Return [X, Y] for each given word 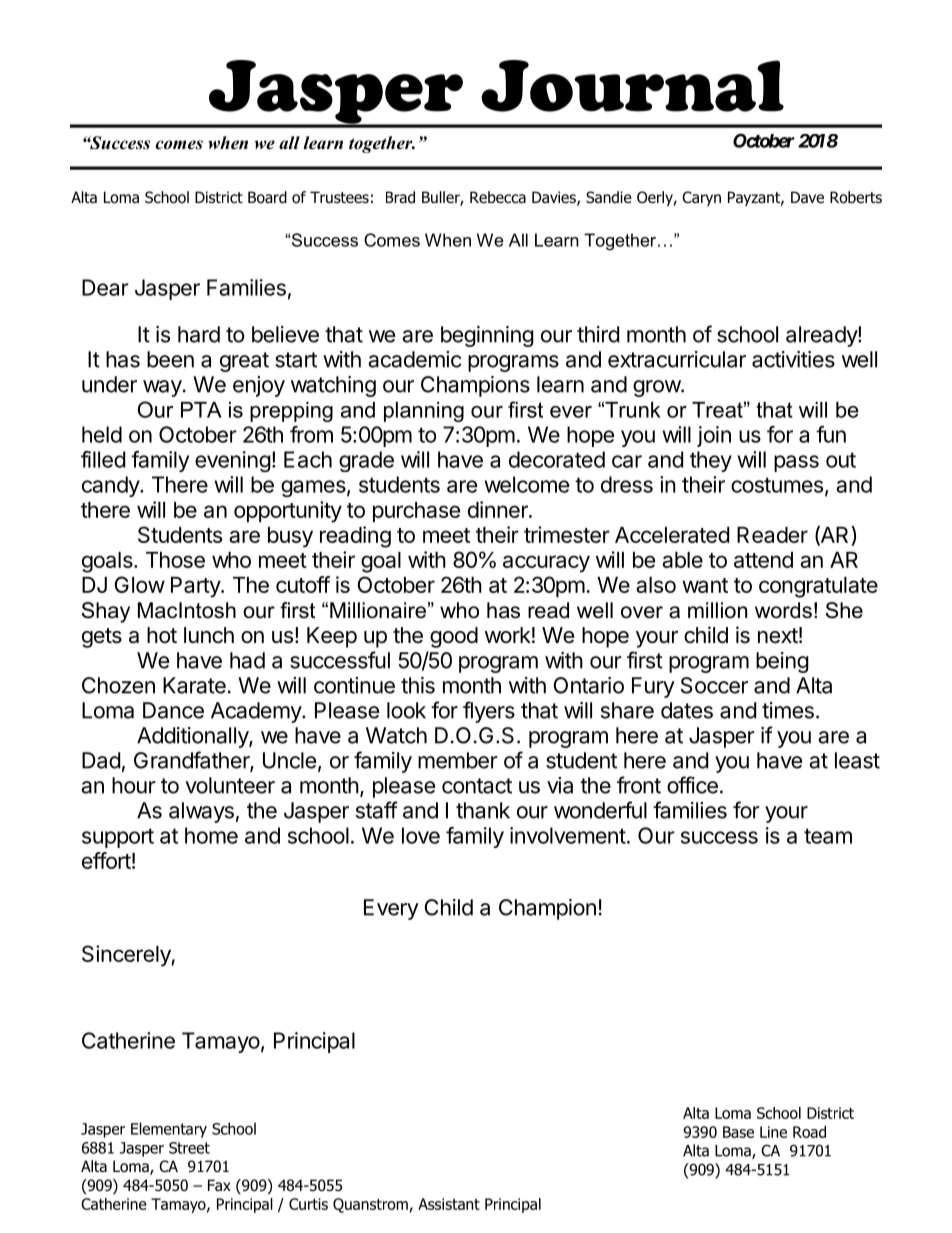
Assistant [449, 1204]
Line [773, 1132]
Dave [807, 197]
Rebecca [498, 197]
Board [267, 197]
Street [189, 1148]
